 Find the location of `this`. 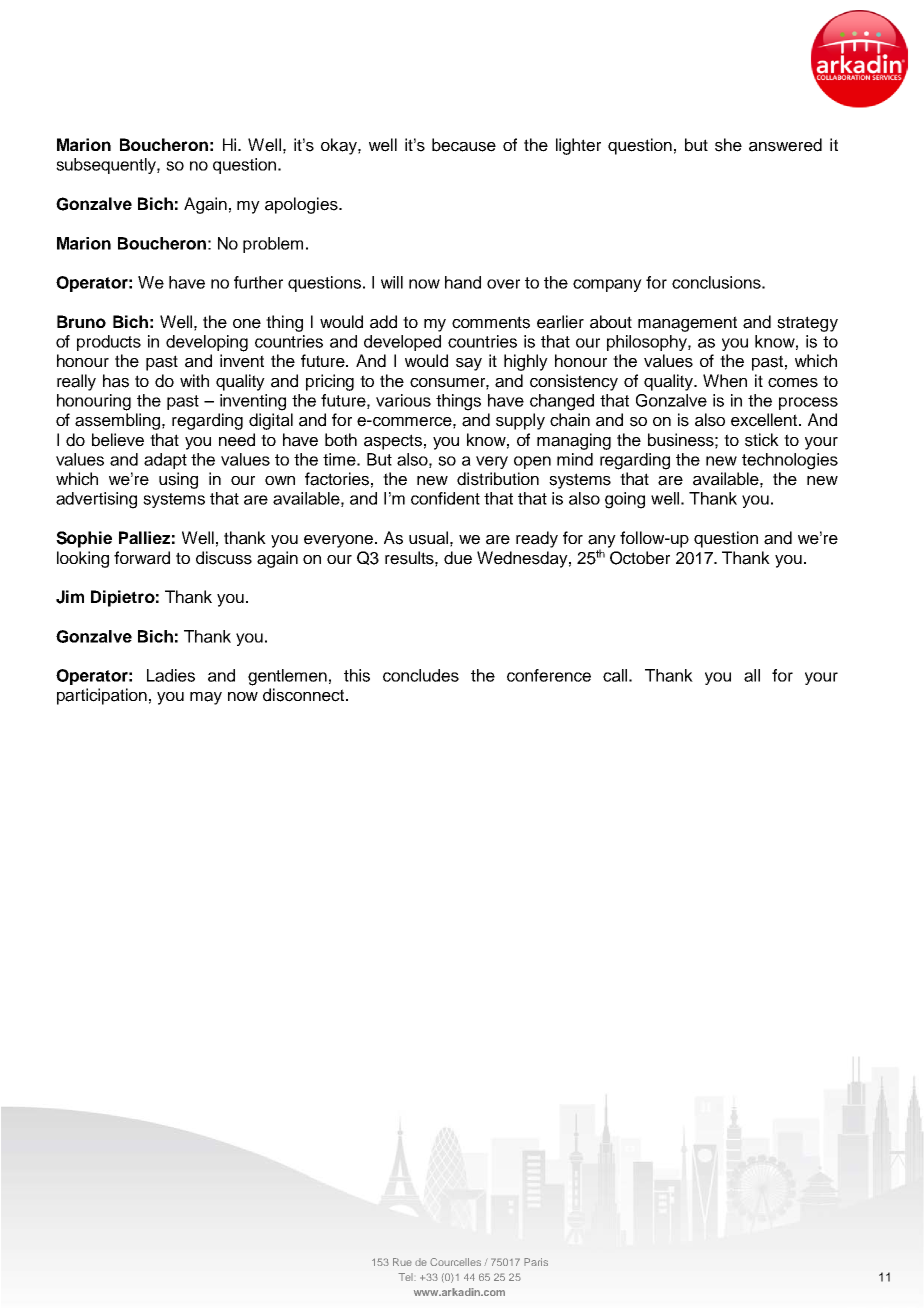

this is located at coordinates (357, 675).
